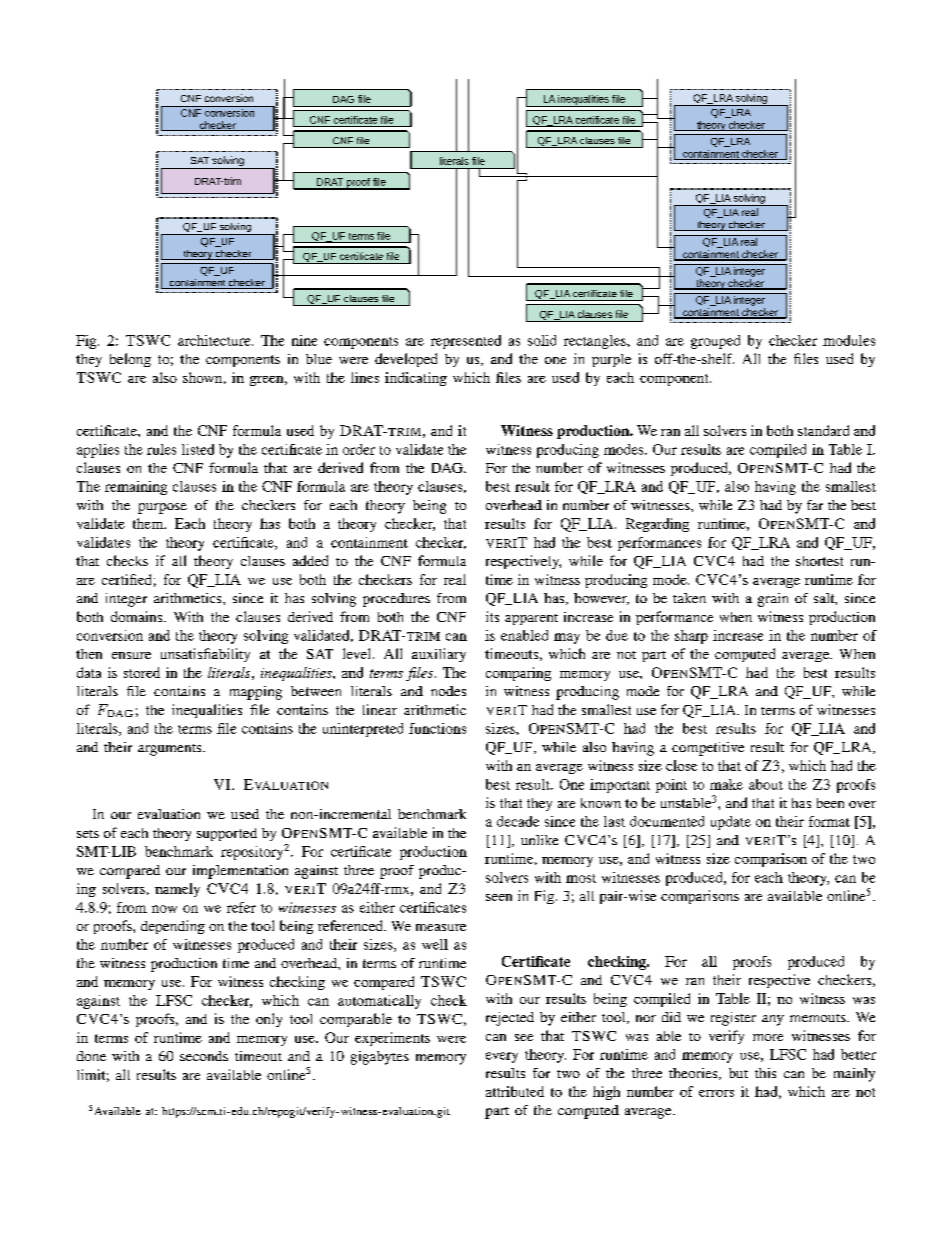 The height and width of the image is (1233, 952). I want to click on every, so click(502, 1057).
